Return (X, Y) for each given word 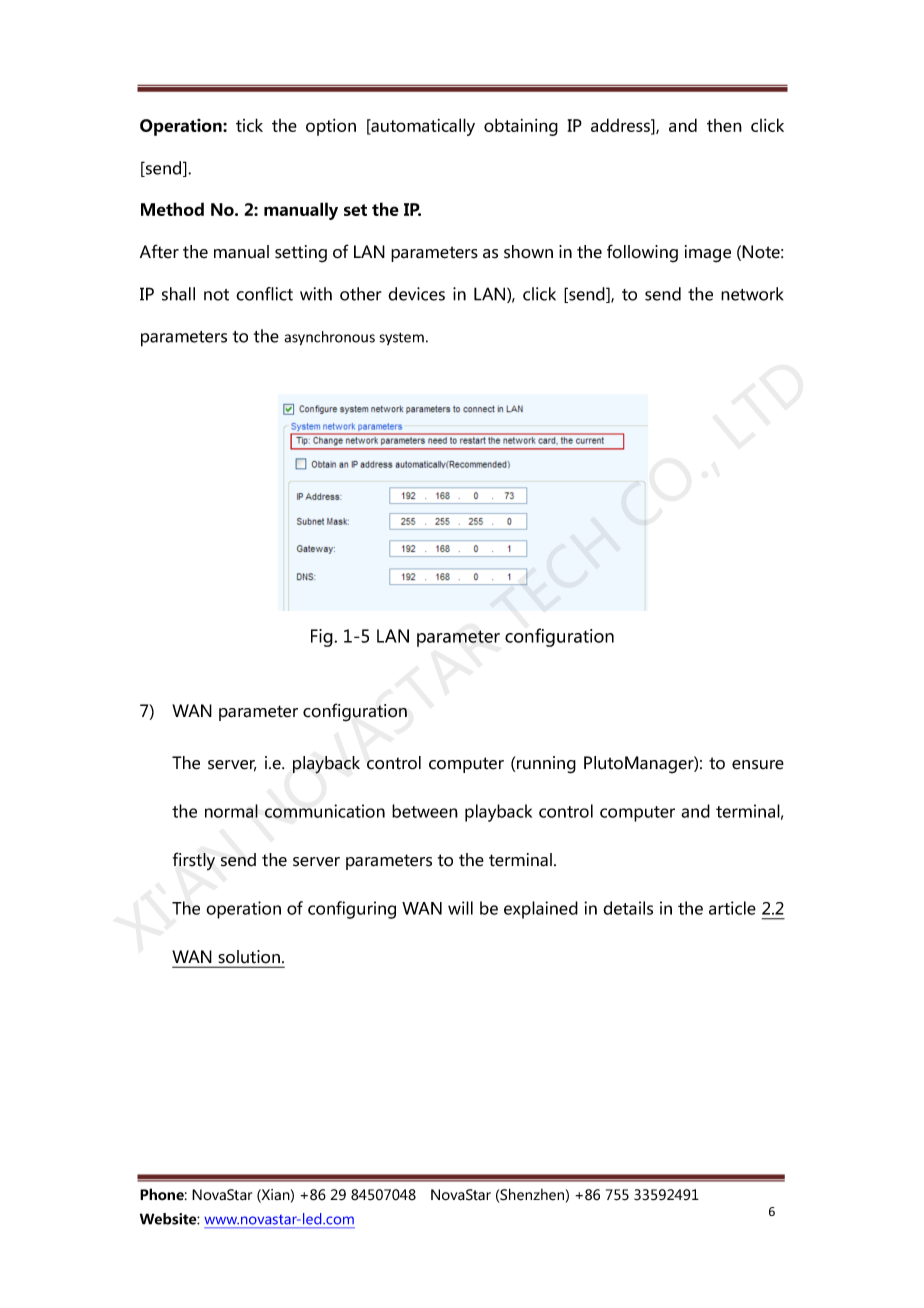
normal (231, 811)
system (402, 338)
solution (249, 956)
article (732, 908)
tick (249, 125)
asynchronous (329, 338)
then (724, 125)
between (425, 811)
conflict (264, 294)
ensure (758, 765)
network (752, 294)
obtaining (521, 127)
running (546, 765)
